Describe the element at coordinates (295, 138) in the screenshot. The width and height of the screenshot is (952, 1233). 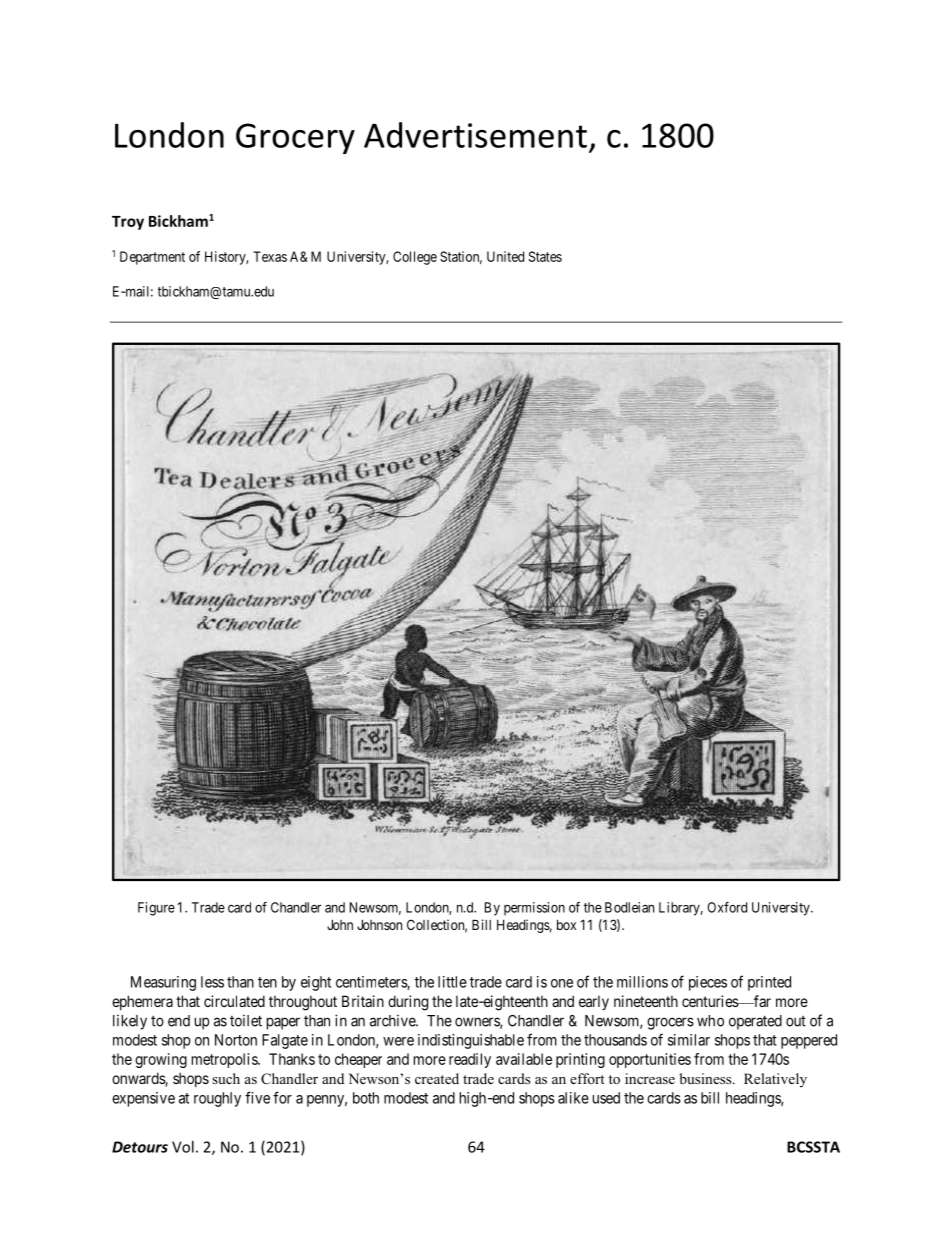
I see `Grocery` at that location.
